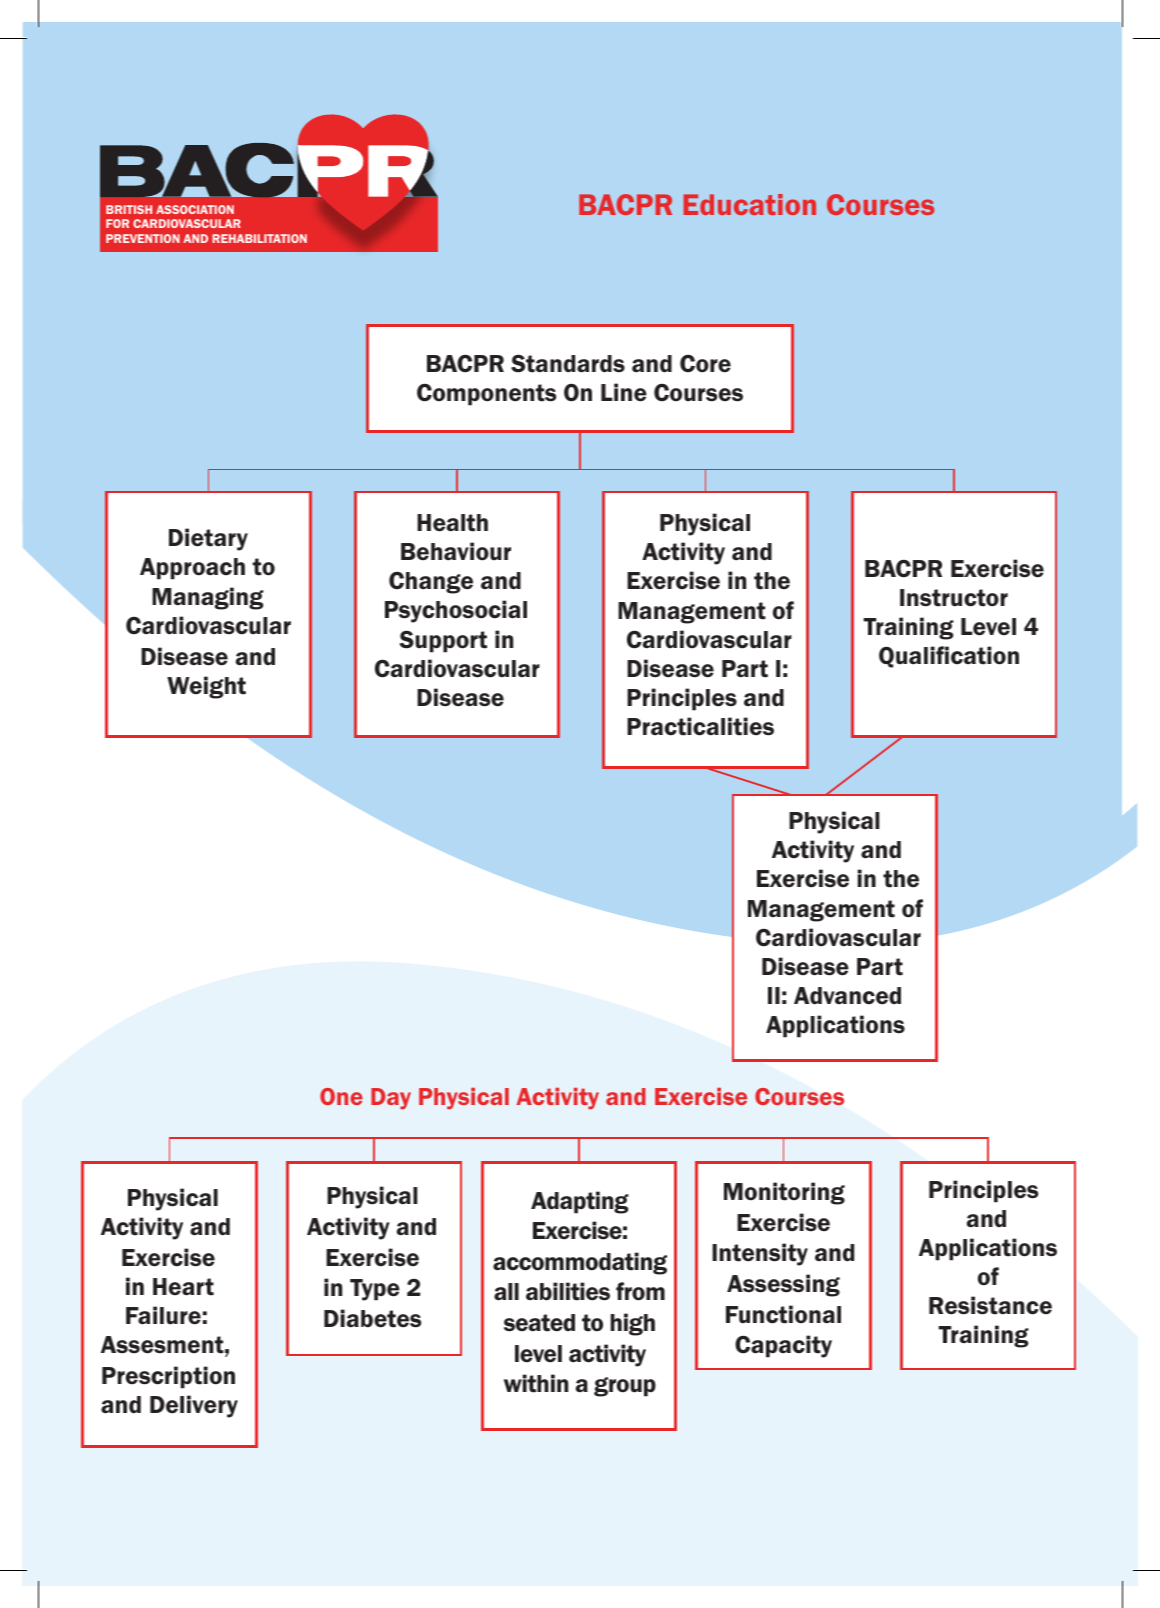  What do you see at coordinates (749, 204) in the screenshot?
I see `Education` at bounding box center [749, 204].
